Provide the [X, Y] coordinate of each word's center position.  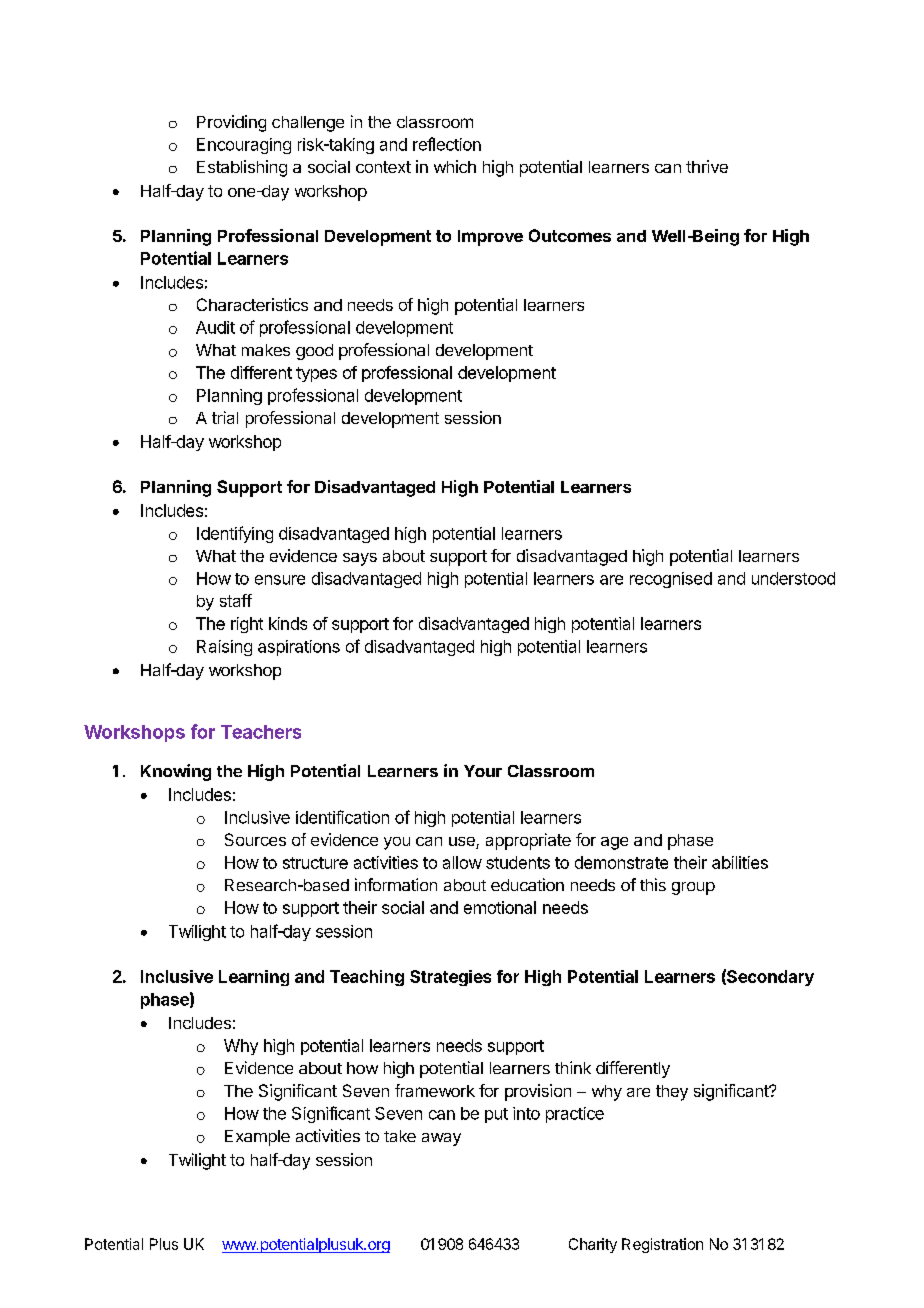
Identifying [235, 534]
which [455, 166]
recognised [671, 580]
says [360, 559]
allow [462, 862]
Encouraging [244, 146]
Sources [255, 839]
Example [257, 1138]
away [441, 1139]
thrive [707, 166]
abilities [740, 862]
